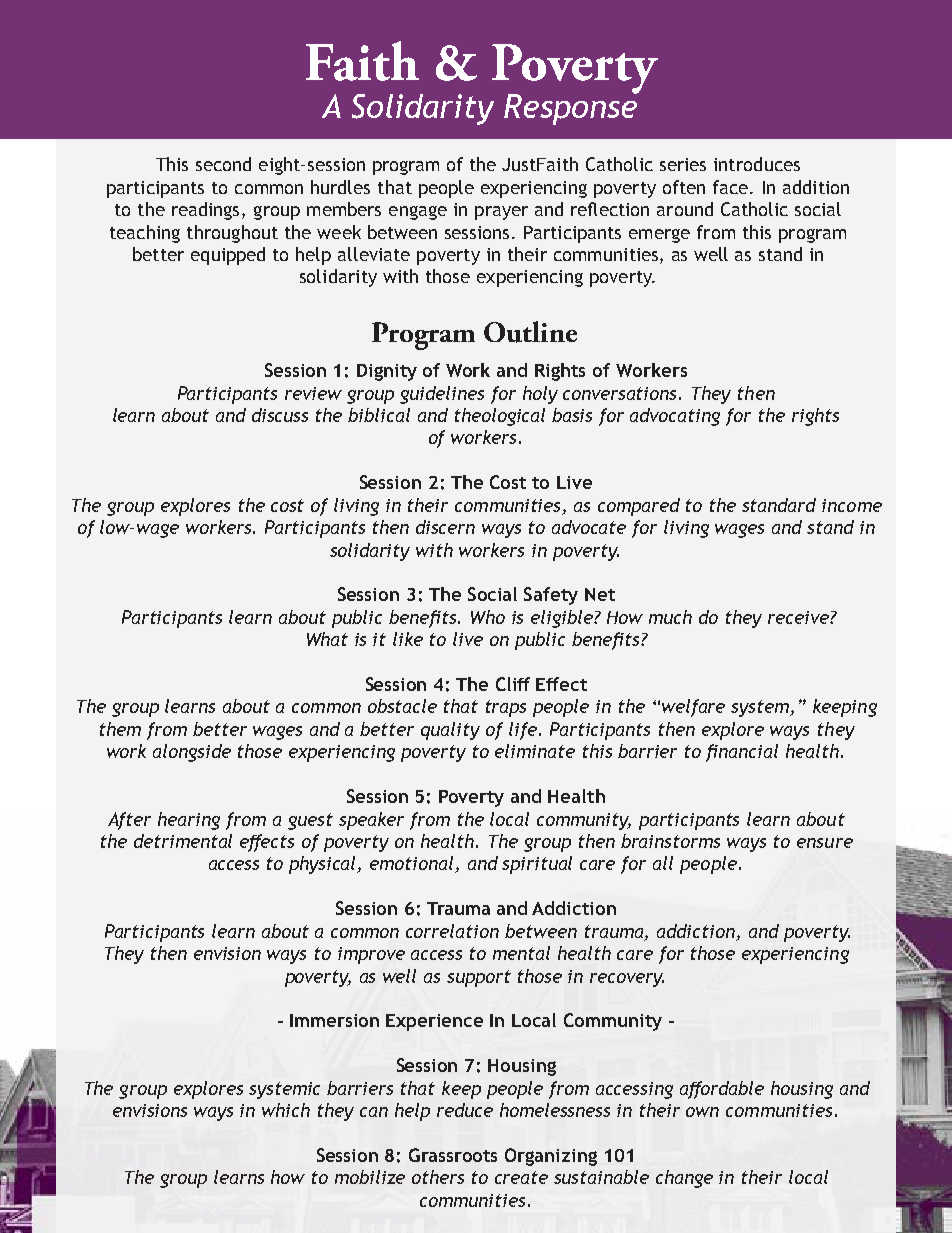 This page has height=1233, width=952. Describe the element at coordinates (280, 415) in the page. I see `discuss` at that location.
